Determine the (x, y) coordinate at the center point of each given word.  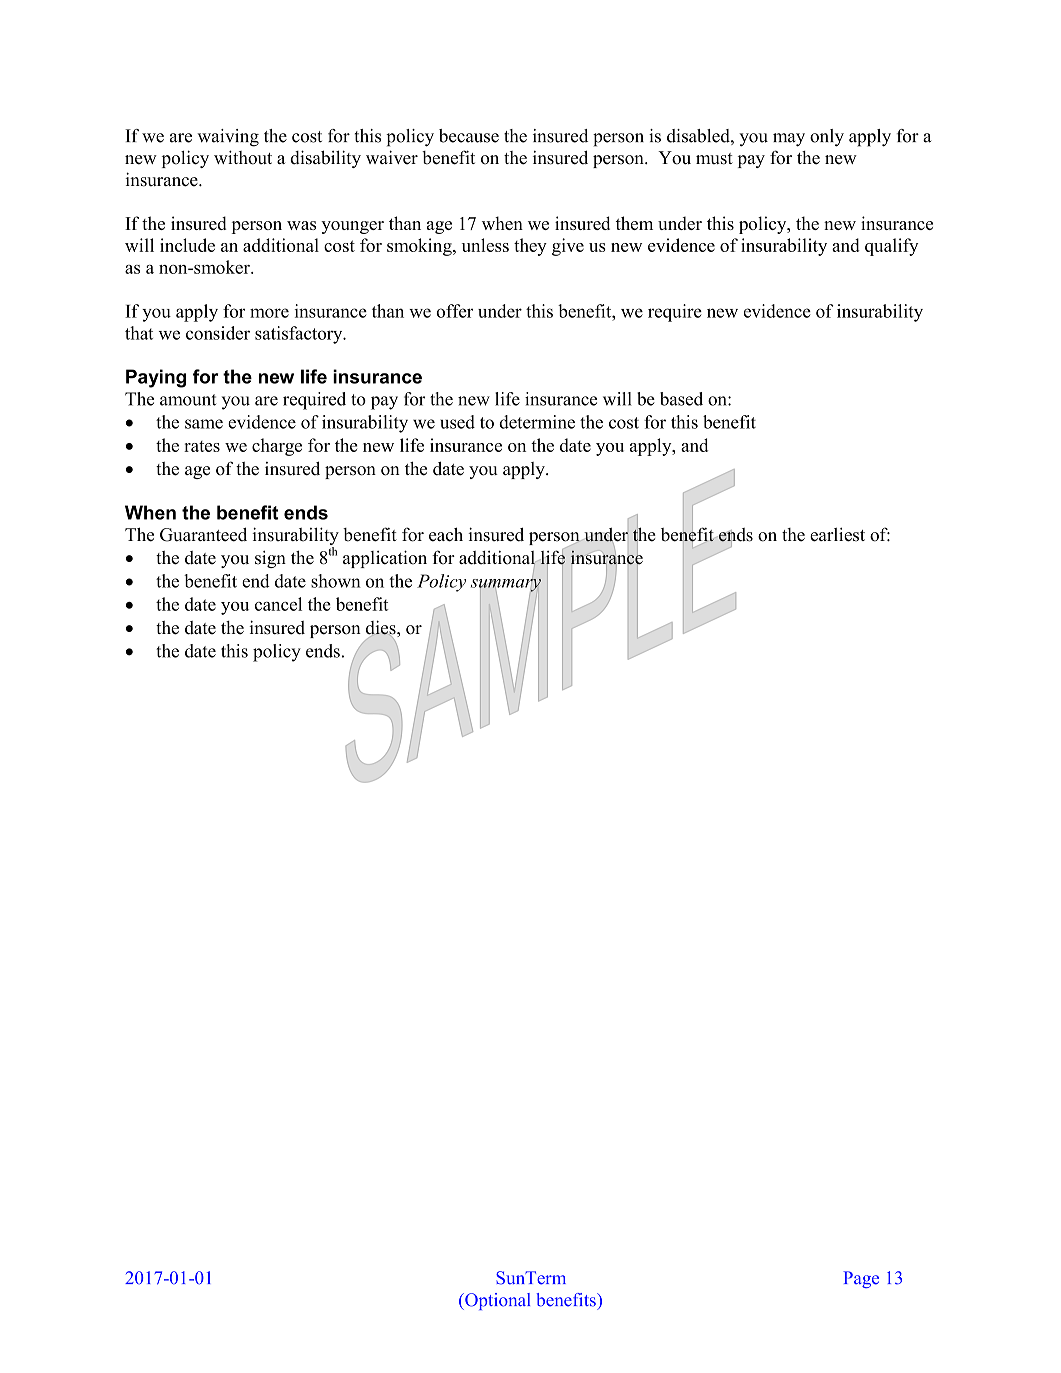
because (469, 136)
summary (506, 585)
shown (336, 581)
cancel (278, 604)
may (789, 140)
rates (202, 446)
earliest (837, 534)
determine (537, 422)
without (243, 157)
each (446, 534)
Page (861, 1279)
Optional (496, 1301)
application (385, 559)
